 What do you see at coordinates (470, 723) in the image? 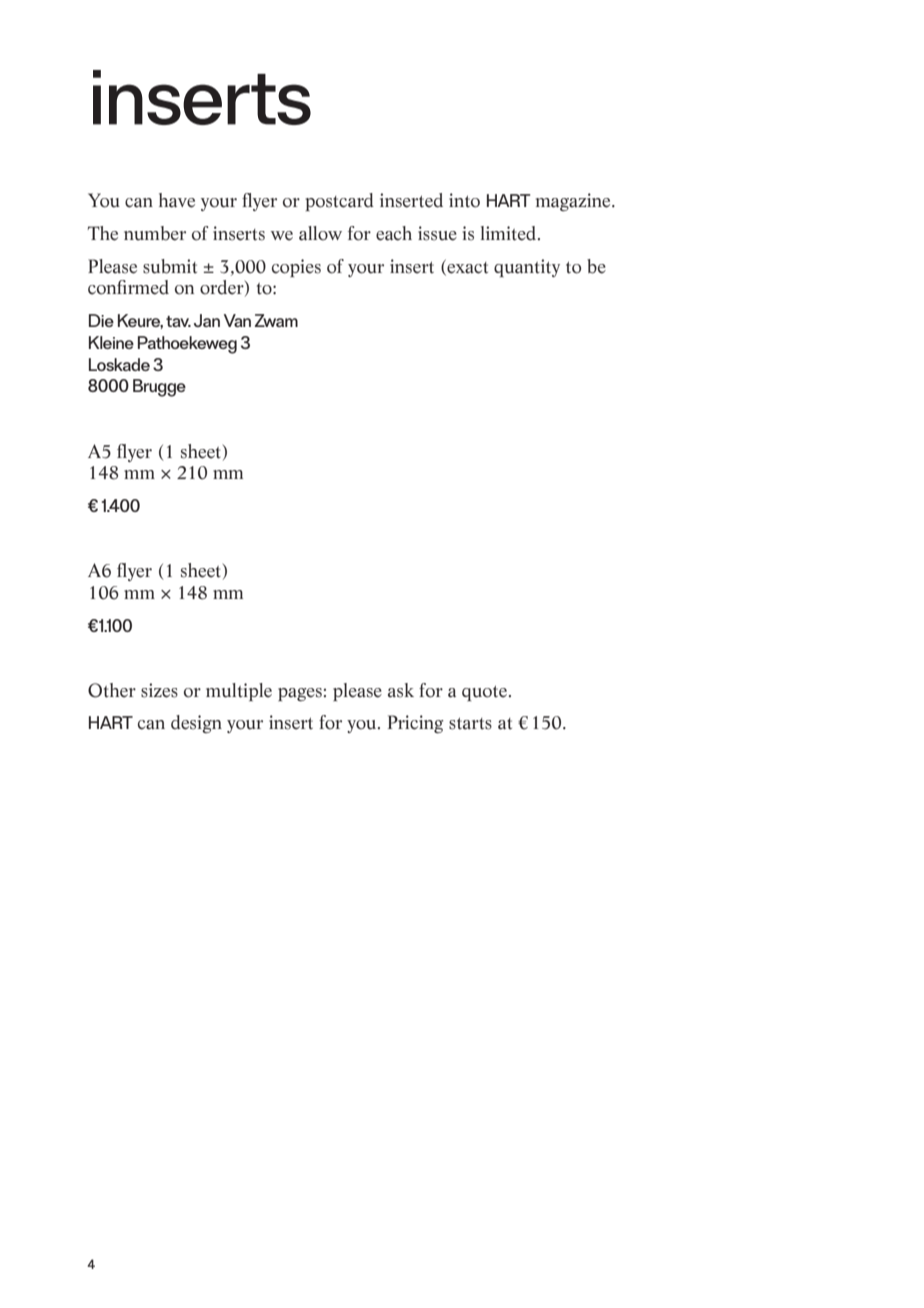
I see `starts` at bounding box center [470, 723].
